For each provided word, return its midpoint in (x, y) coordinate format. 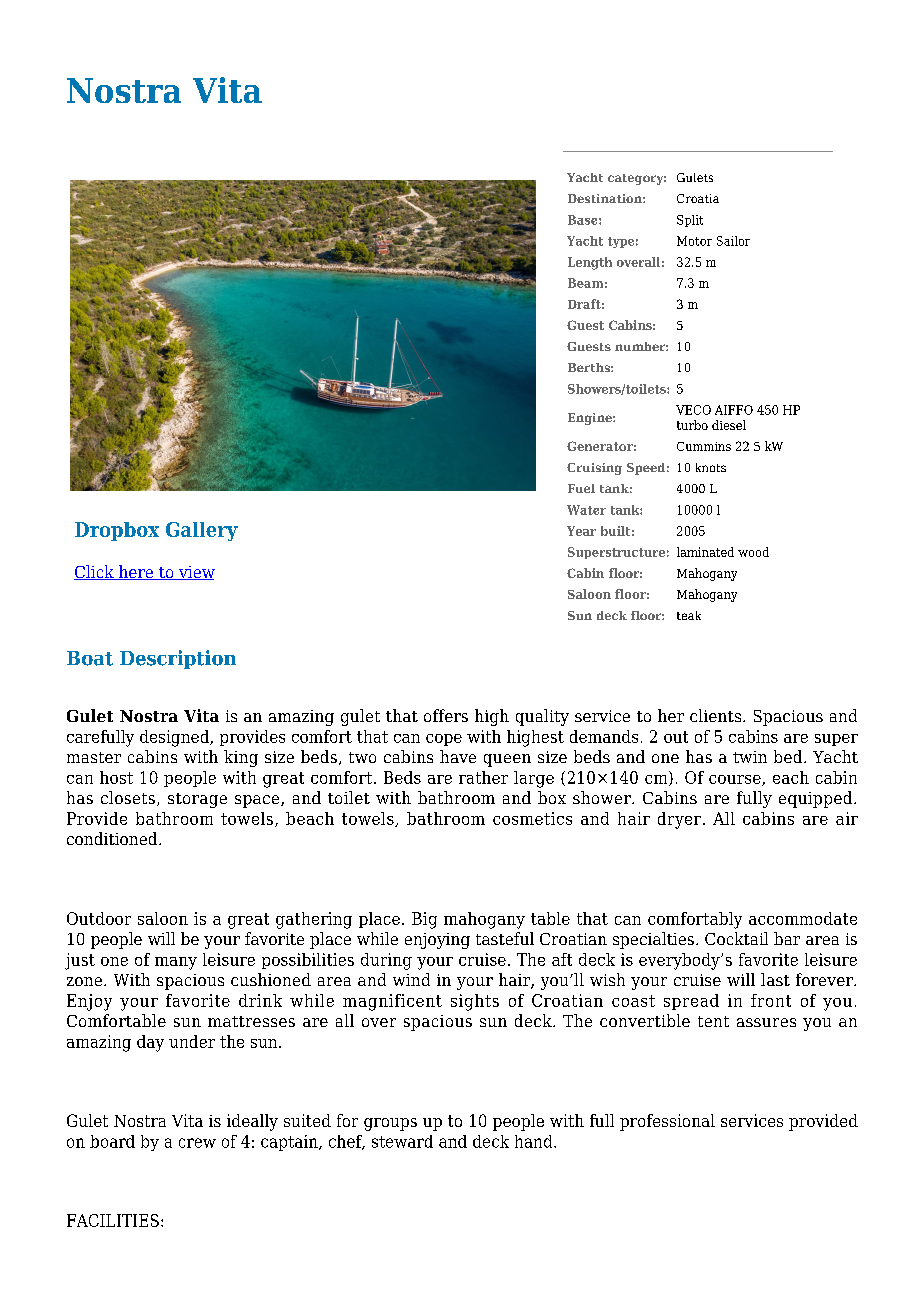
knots (711, 467)
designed (176, 738)
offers (446, 715)
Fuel (581, 488)
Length (590, 263)
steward (402, 1141)
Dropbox (117, 531)
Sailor (733, 241)
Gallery (202, 531)
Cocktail (736, 938)
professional (667, 1122)
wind (411, 979)
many (176, 963)
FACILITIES (113, 1220)
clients (715, 715)
